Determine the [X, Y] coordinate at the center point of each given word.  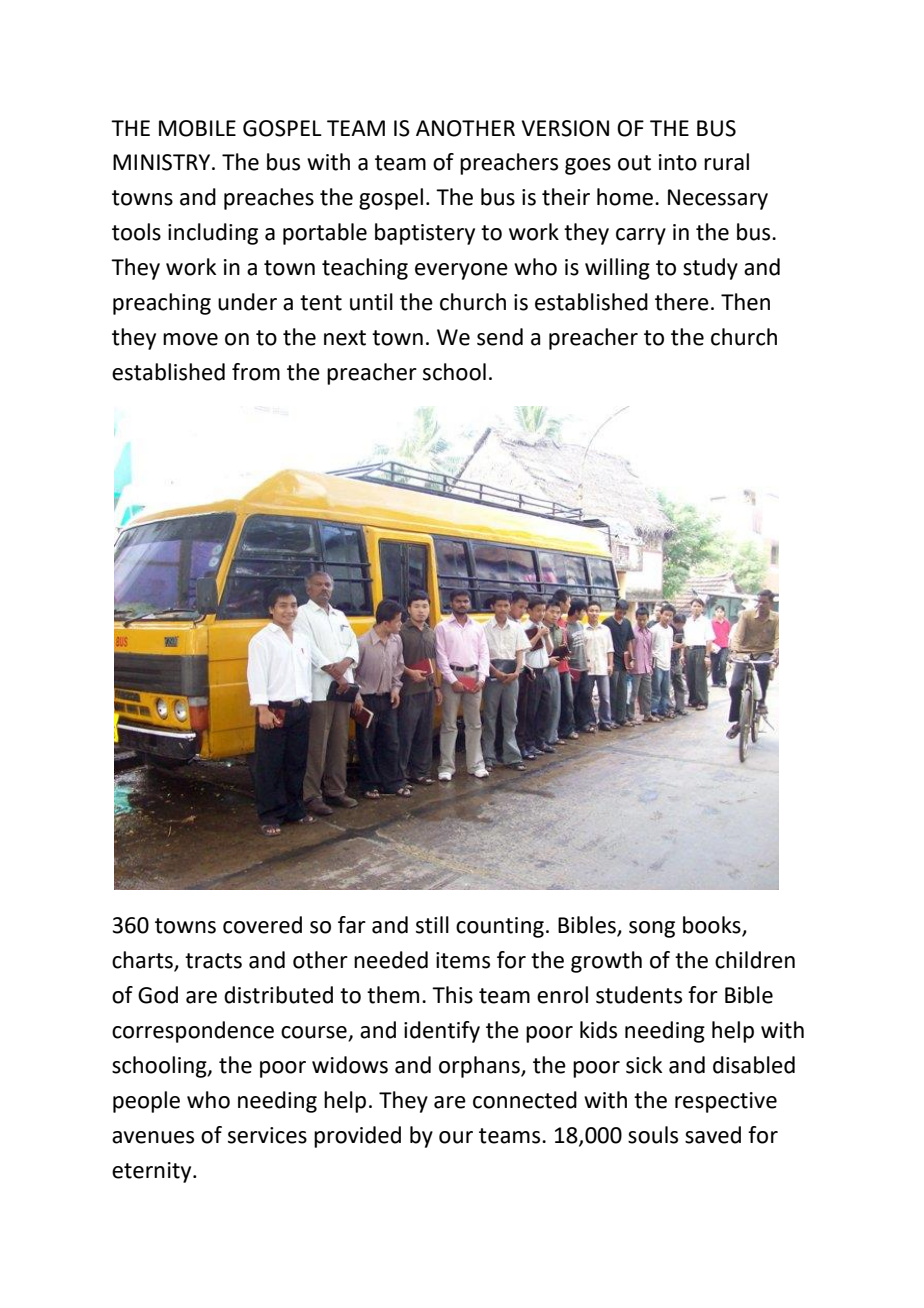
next [345, 338]
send [500, 337]
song [652, 929]
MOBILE [197, 128]
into [678, 162]
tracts [213, 961]
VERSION [565, 128]
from [256, 372]
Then [745, 302]
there [682, 302]
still [432, 925]
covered [262, 925]
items [463, 960]
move [190, 339]
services [267, 1135]
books [713, 926]
